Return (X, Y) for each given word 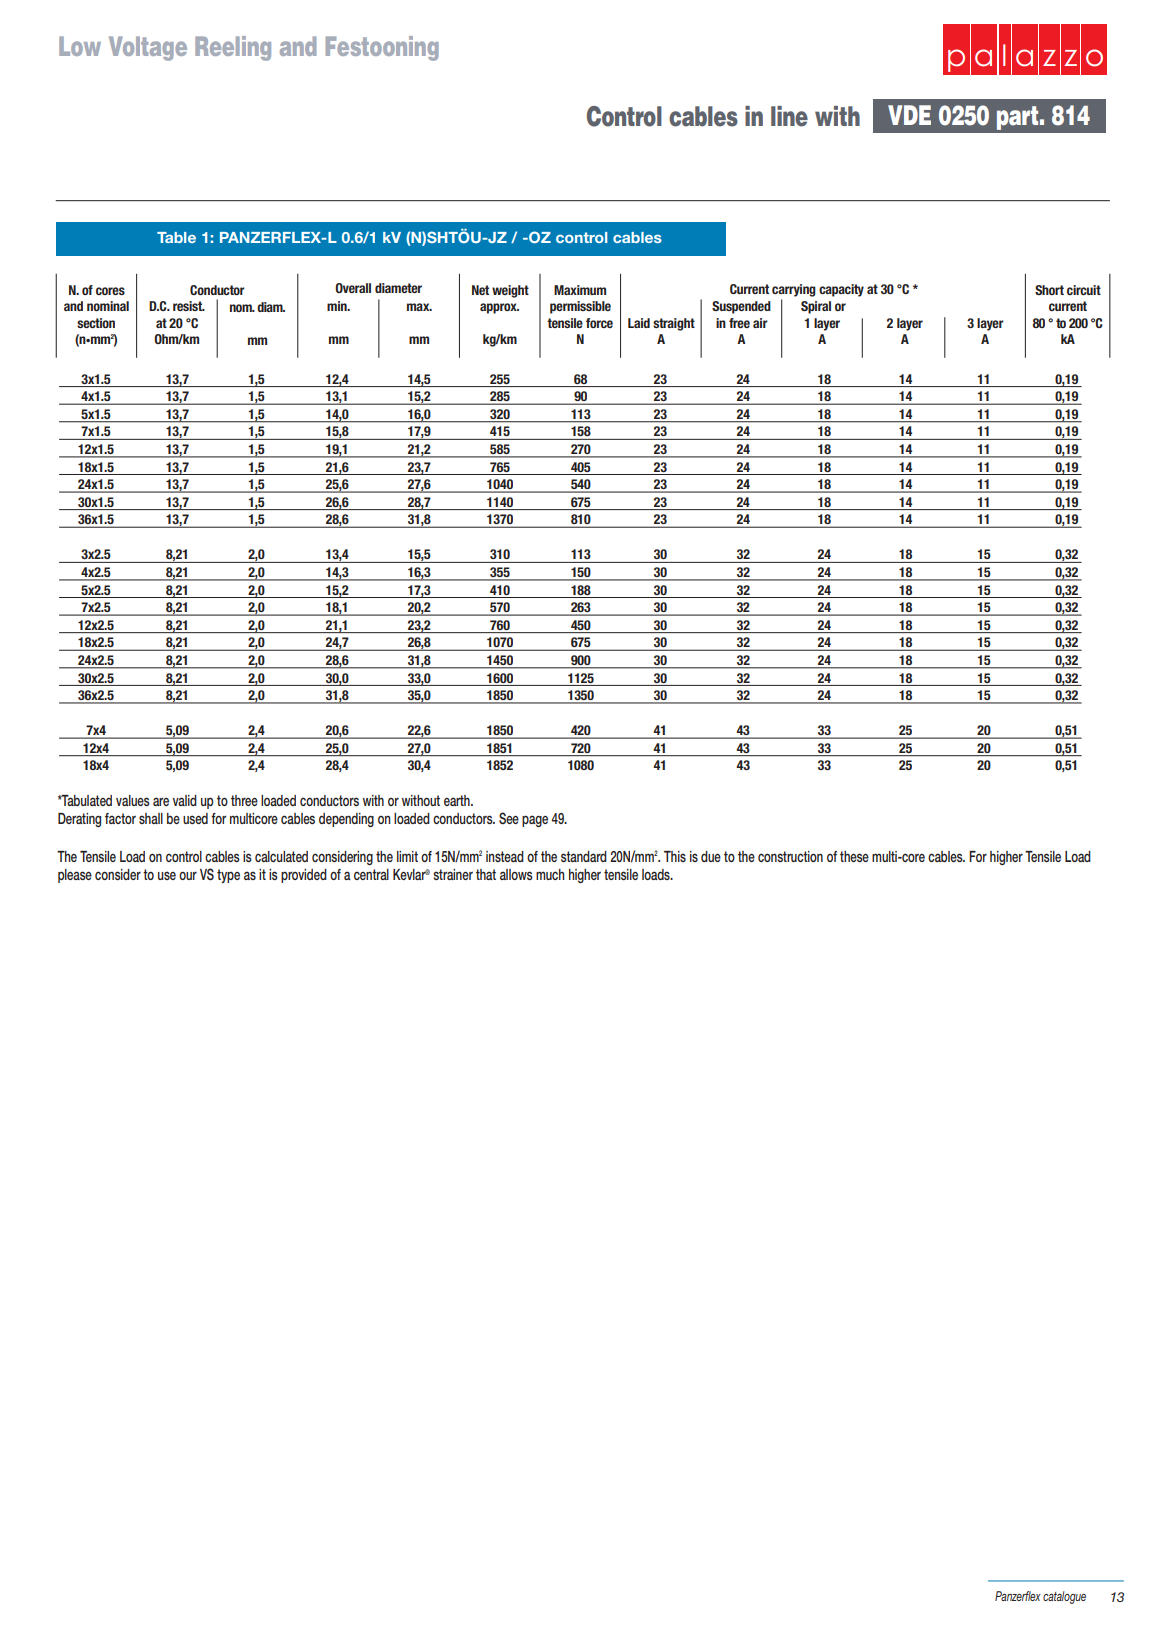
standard (584, 856)
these (854, 856)
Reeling (233, 48)
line (789, 116)
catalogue (1064, 1597)
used (195, 818)
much (550, 874)
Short (1049, 290)
